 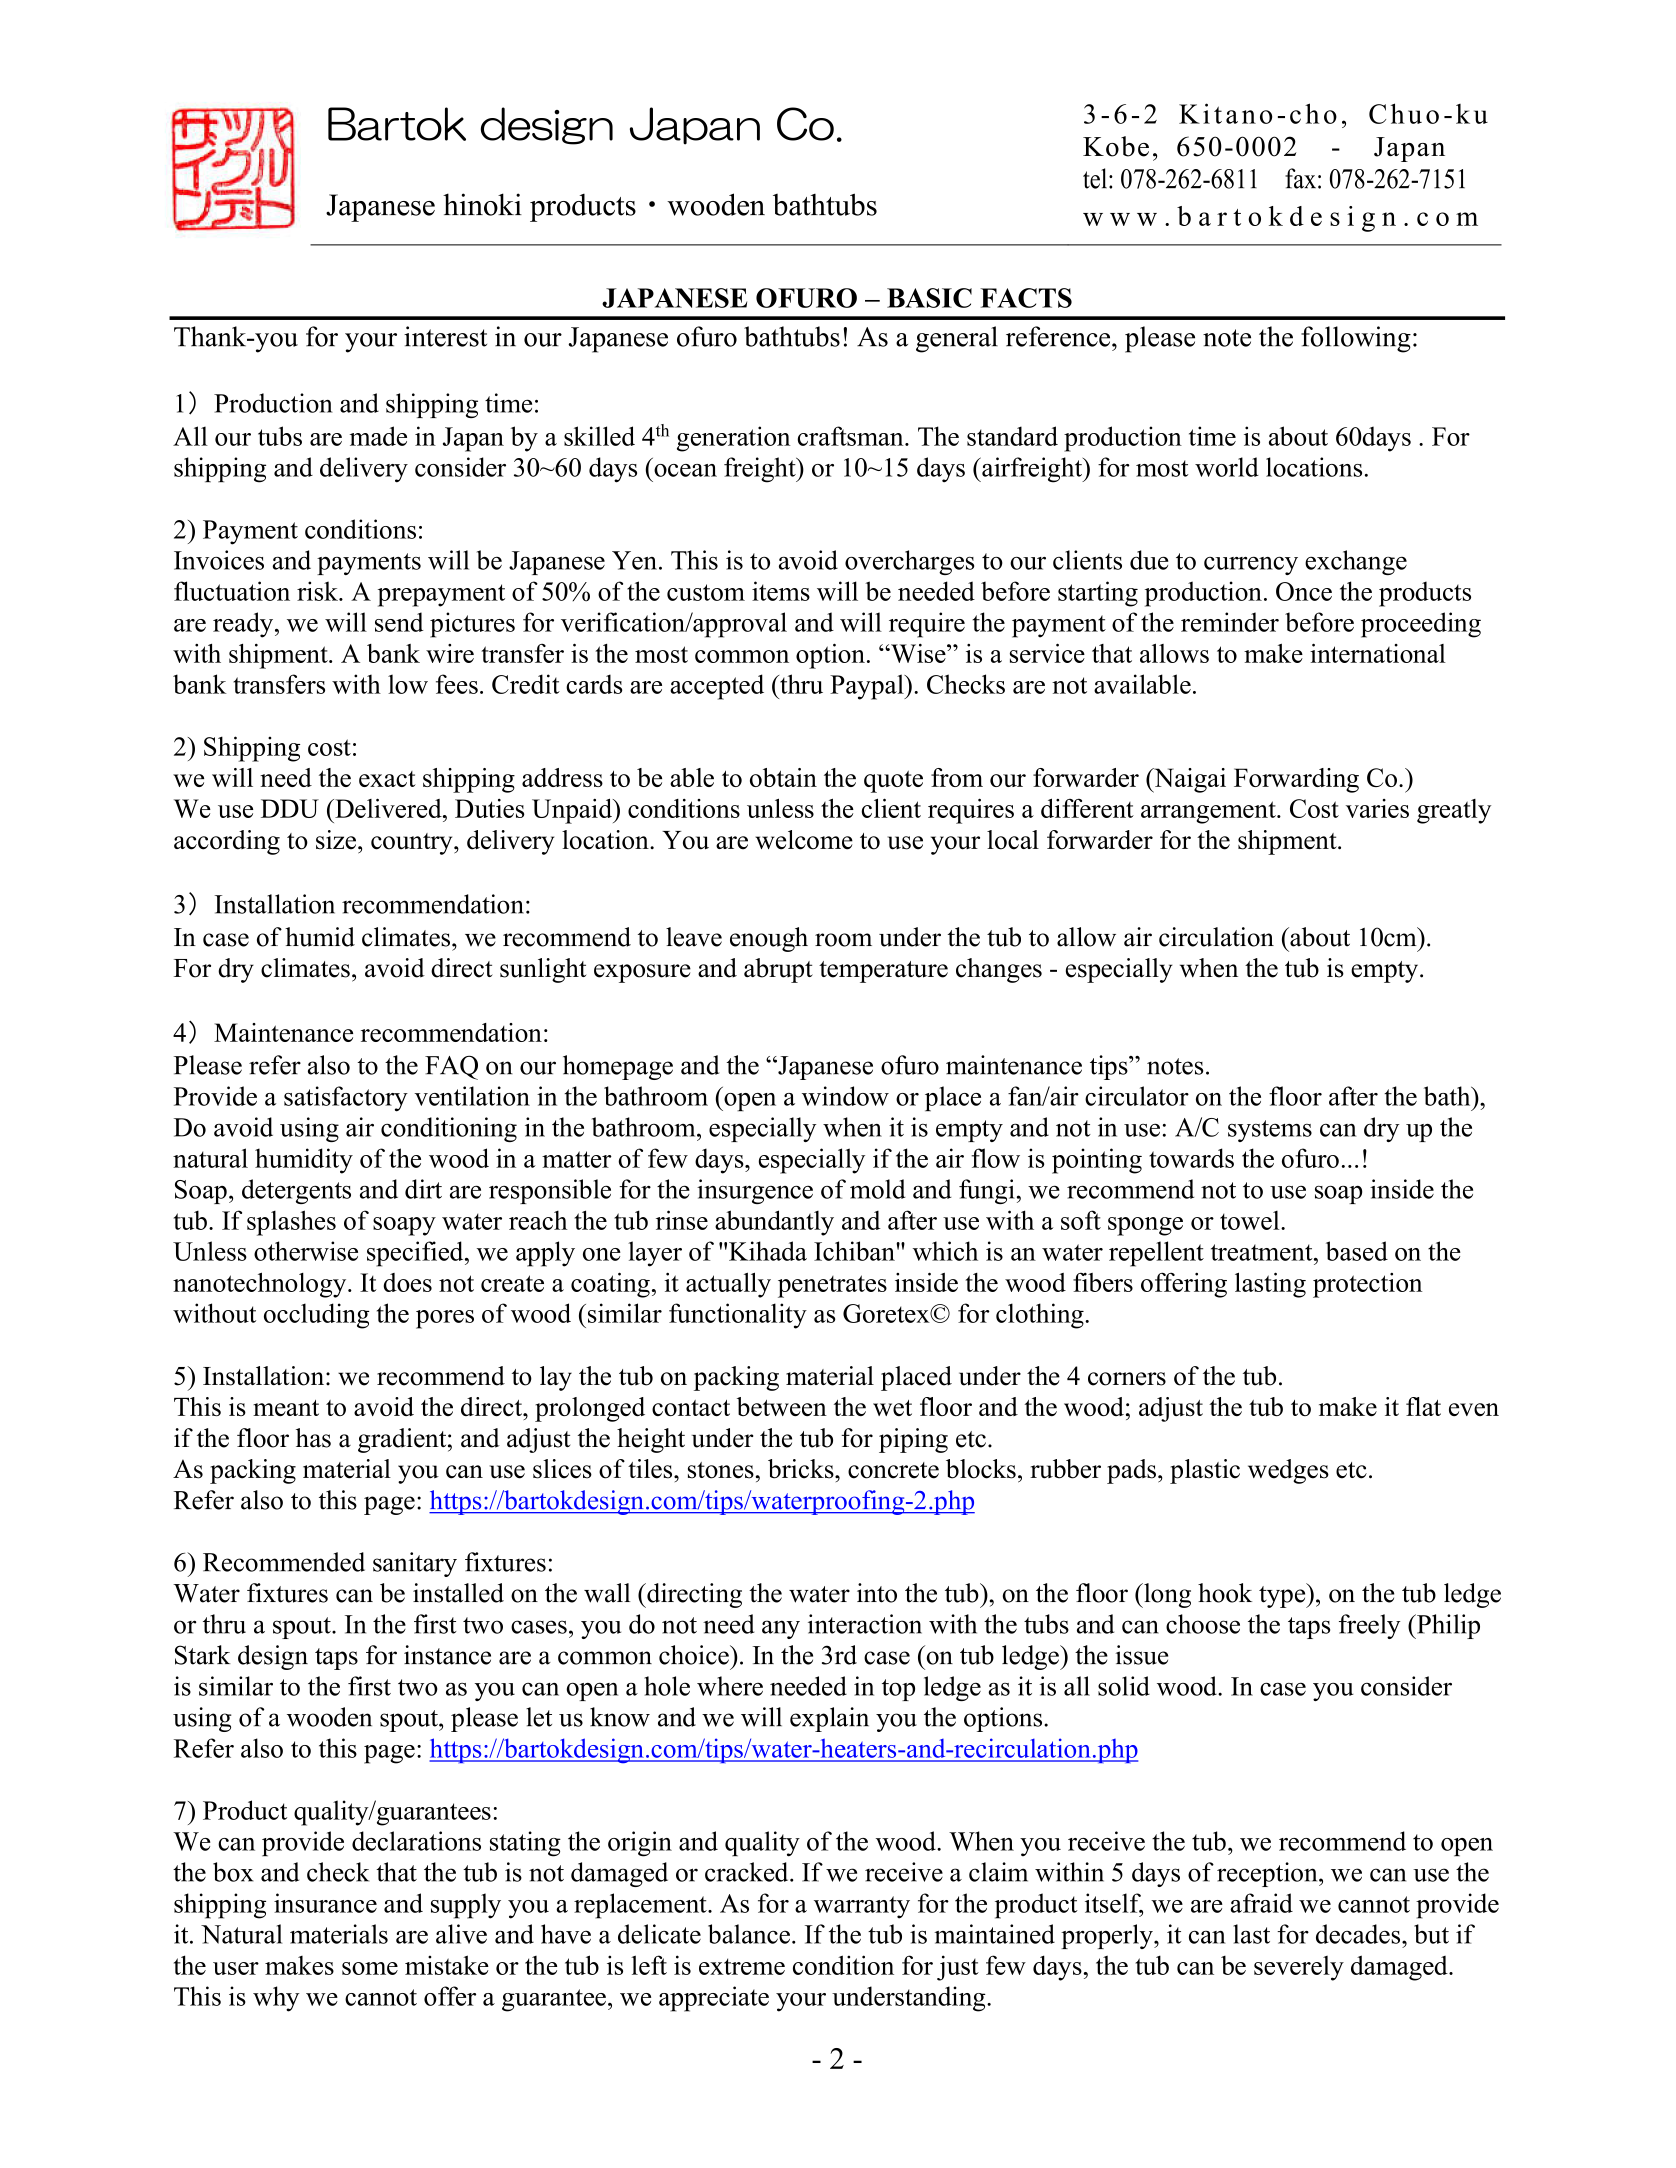 I want to click on protection, so click(x=1367, y=1285).
